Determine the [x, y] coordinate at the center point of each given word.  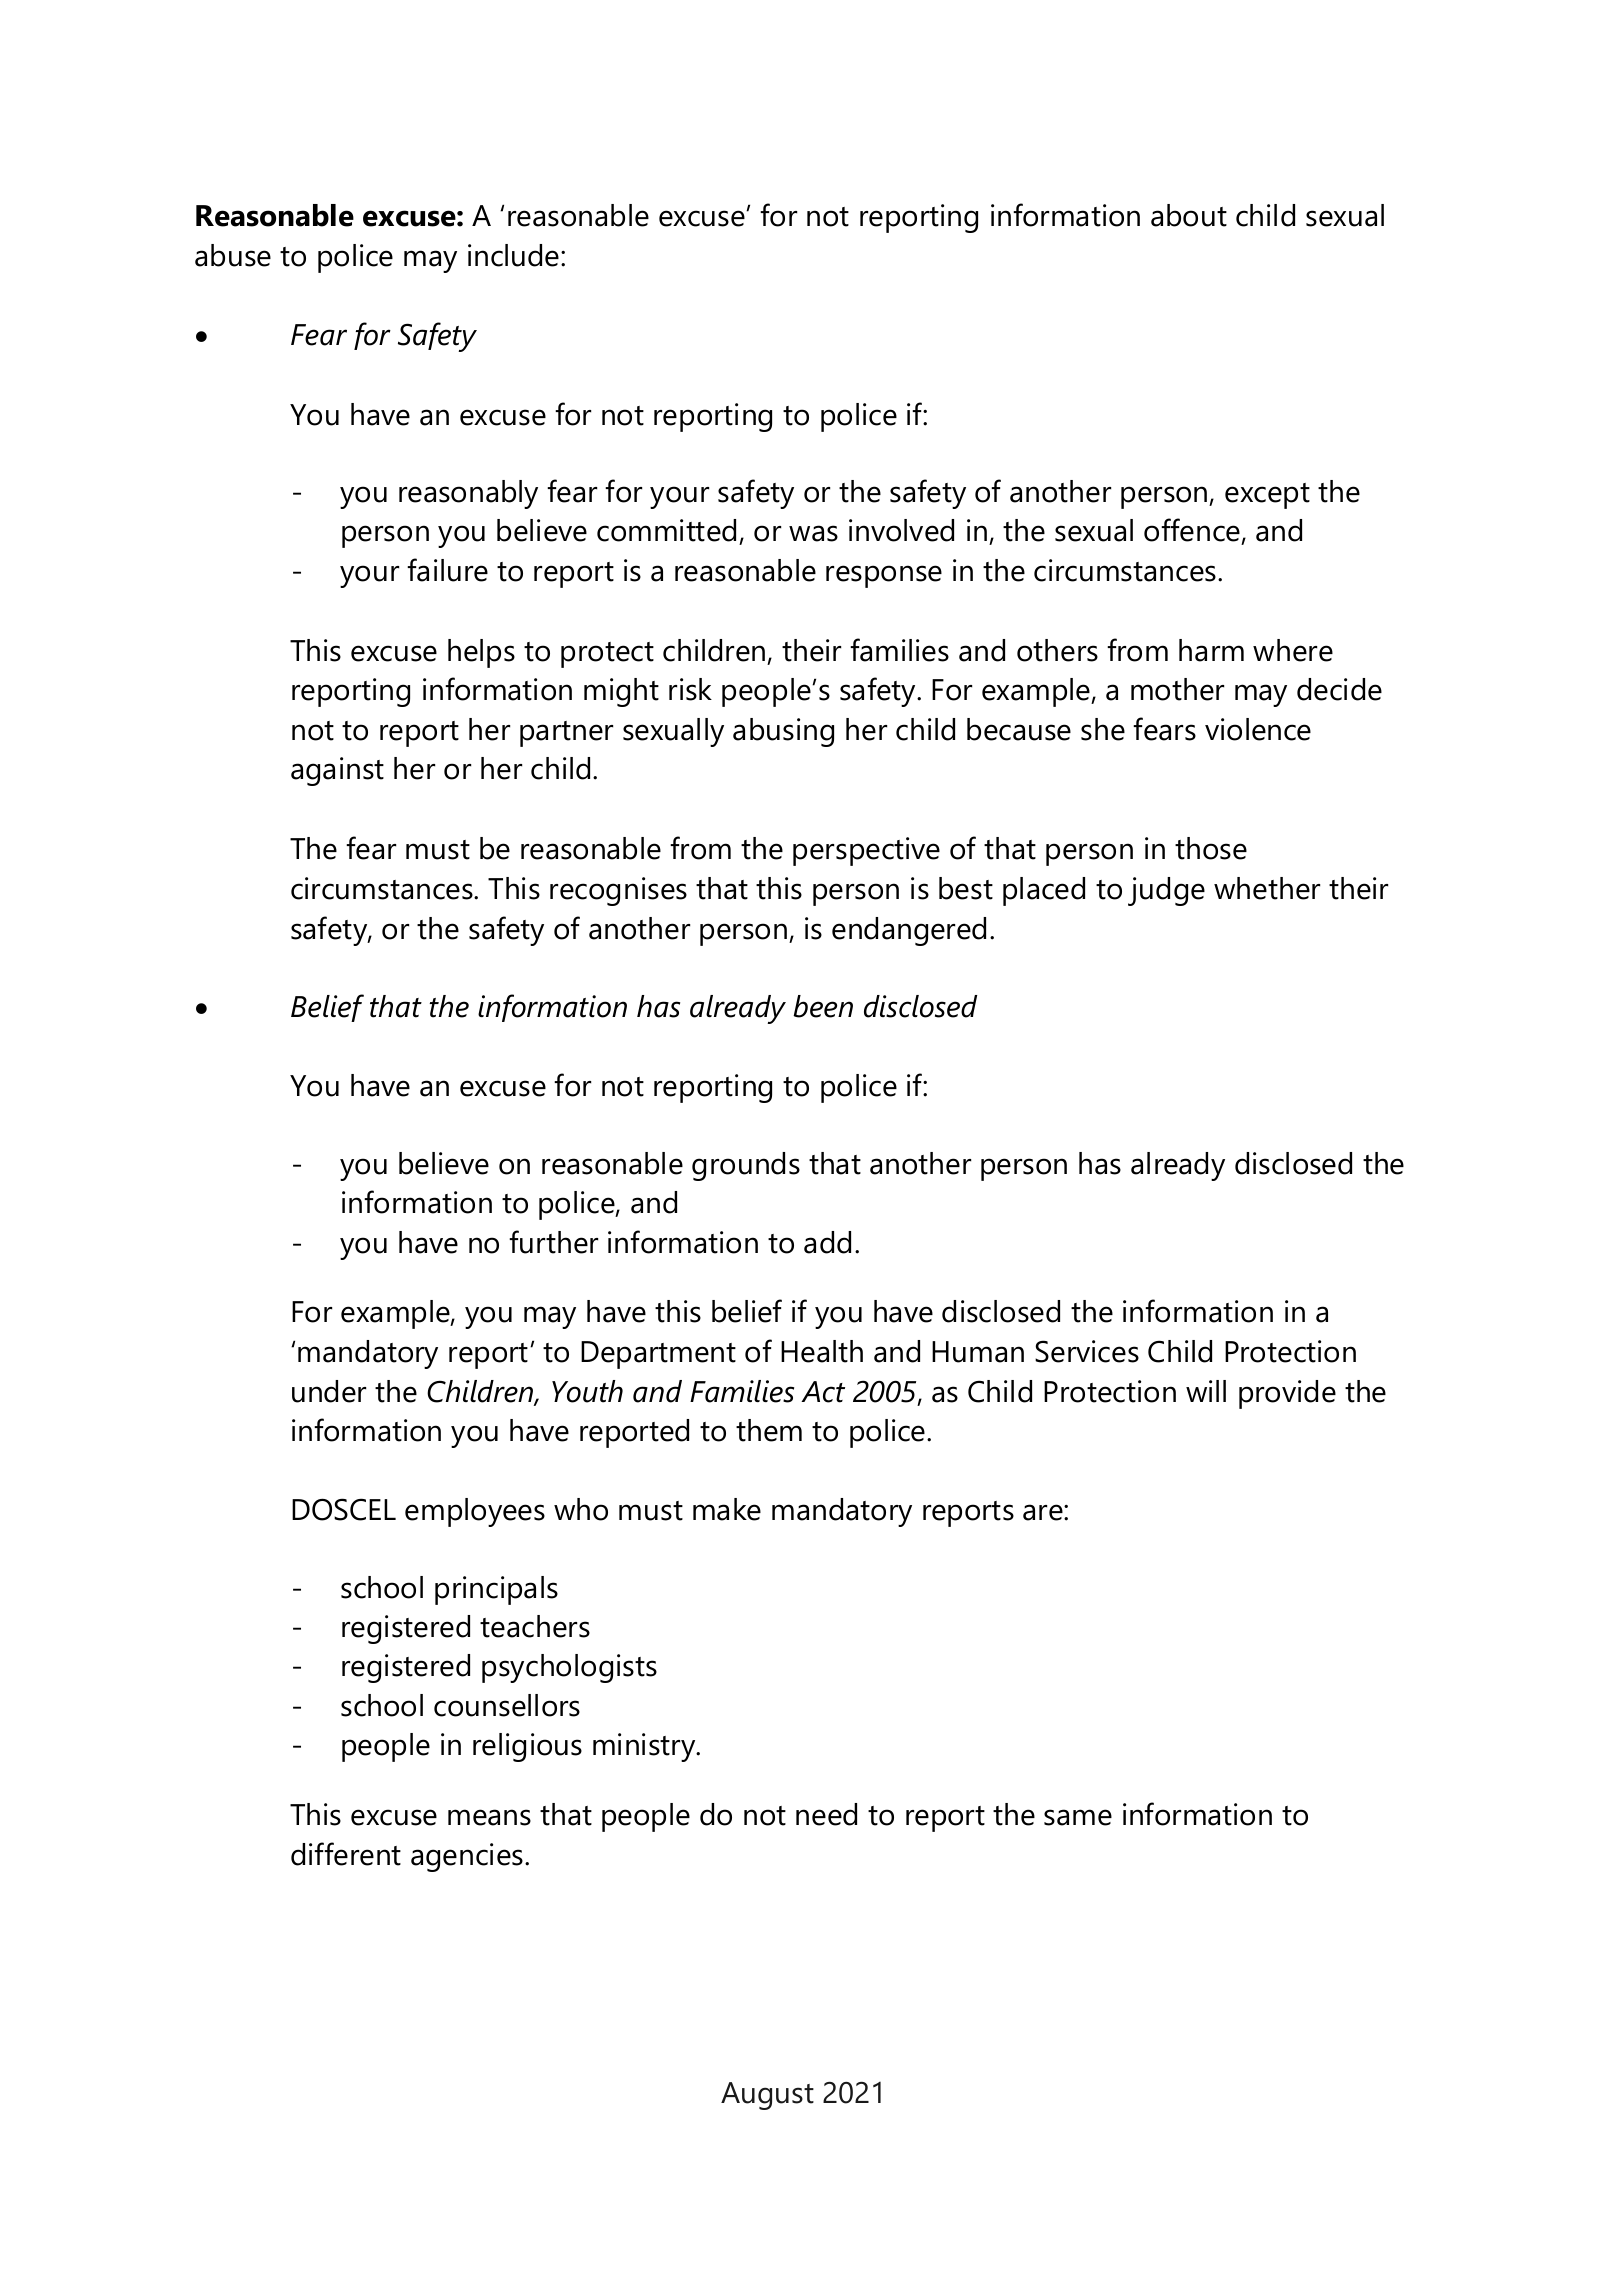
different [346, 1854]
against [337, 771]
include [515, 255]
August [767, 2096]
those [1211, 848]
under [329, 1391]
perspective [866, 851]
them [769, 1430]
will [1206, 1391]
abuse [233, 255]
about [1189, 215]
